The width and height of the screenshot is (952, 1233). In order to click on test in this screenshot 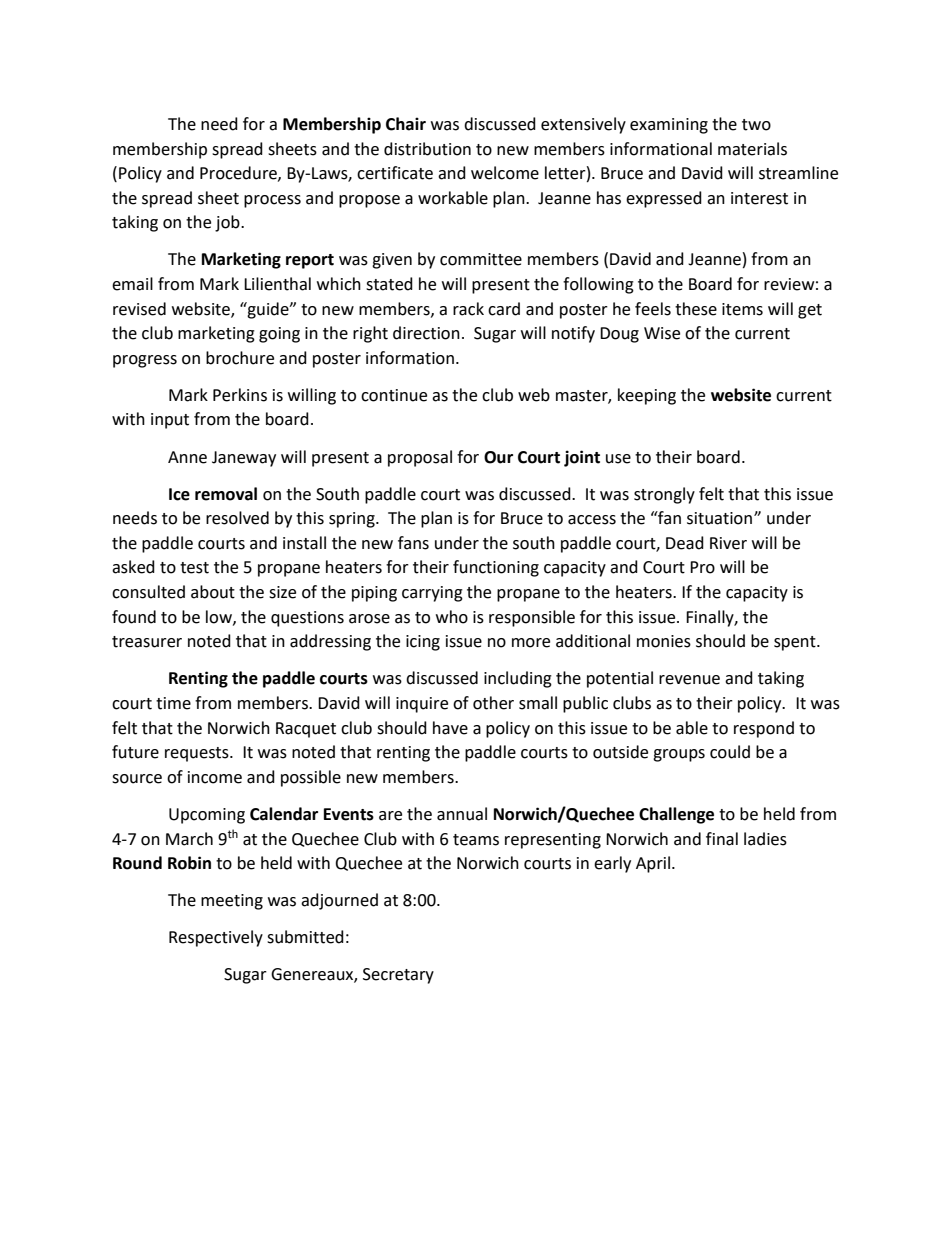, I will do `click(194, 568)`.
